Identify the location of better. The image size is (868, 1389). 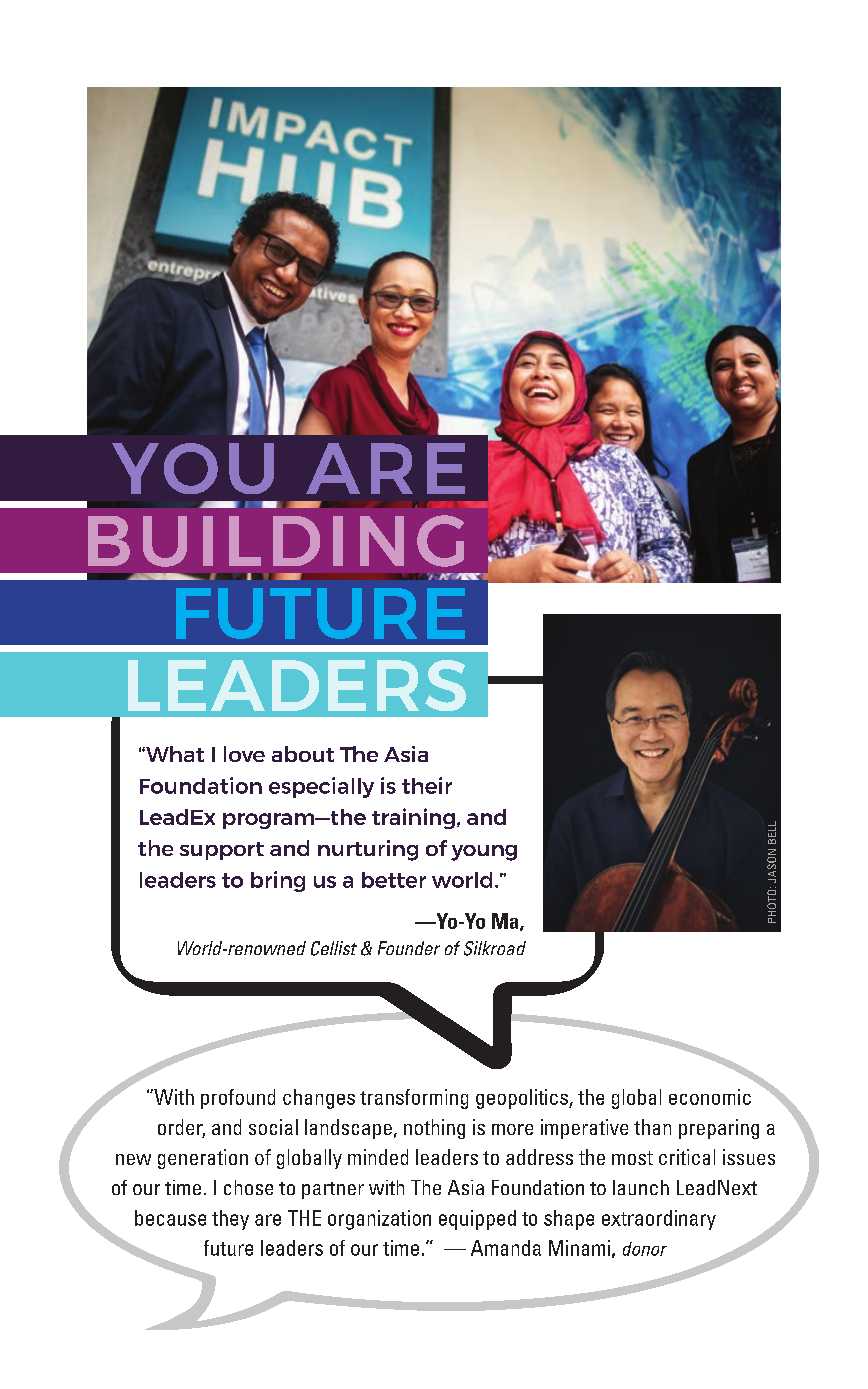
(394, 880).
